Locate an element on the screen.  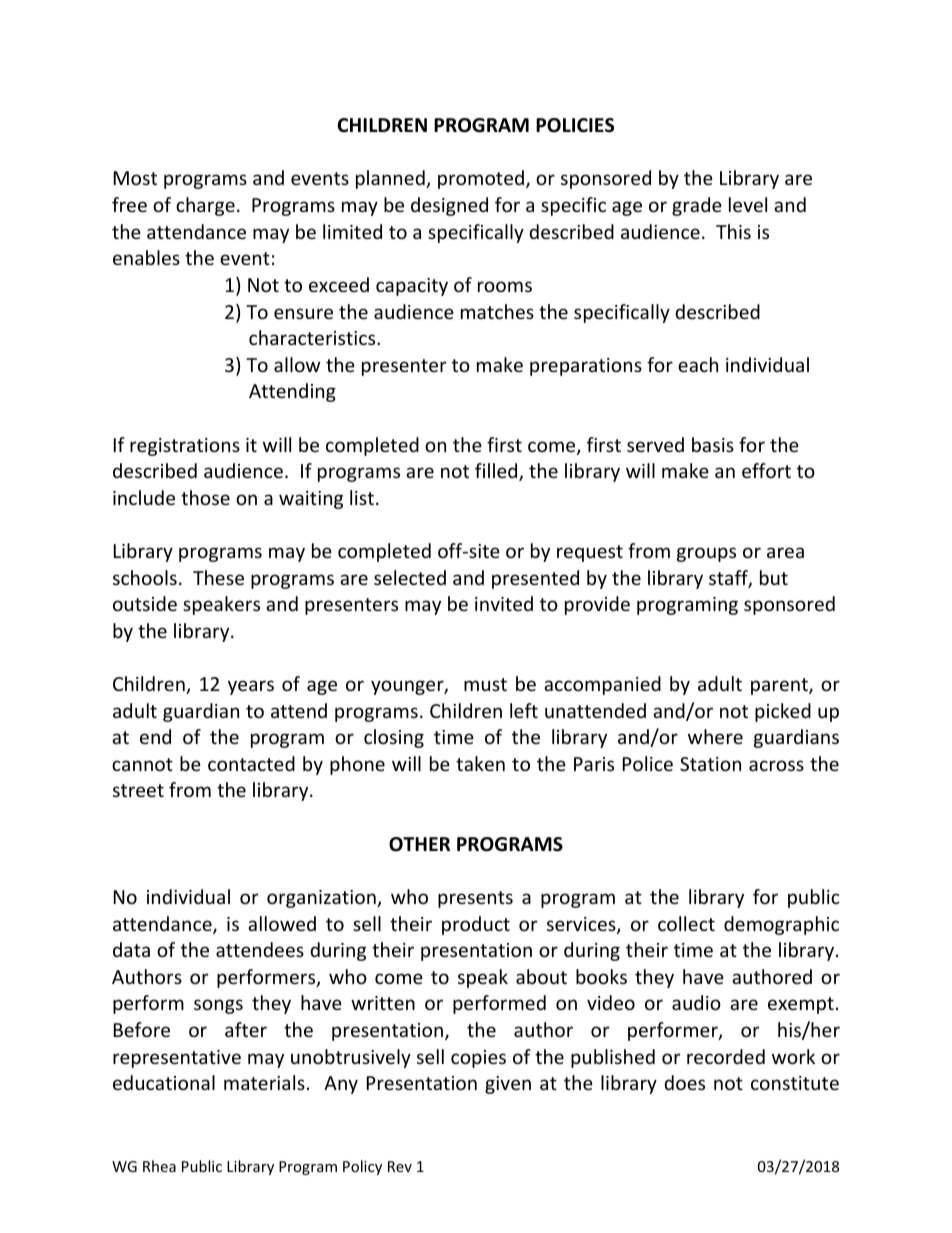
charge is located at coordinates (205, 206).
